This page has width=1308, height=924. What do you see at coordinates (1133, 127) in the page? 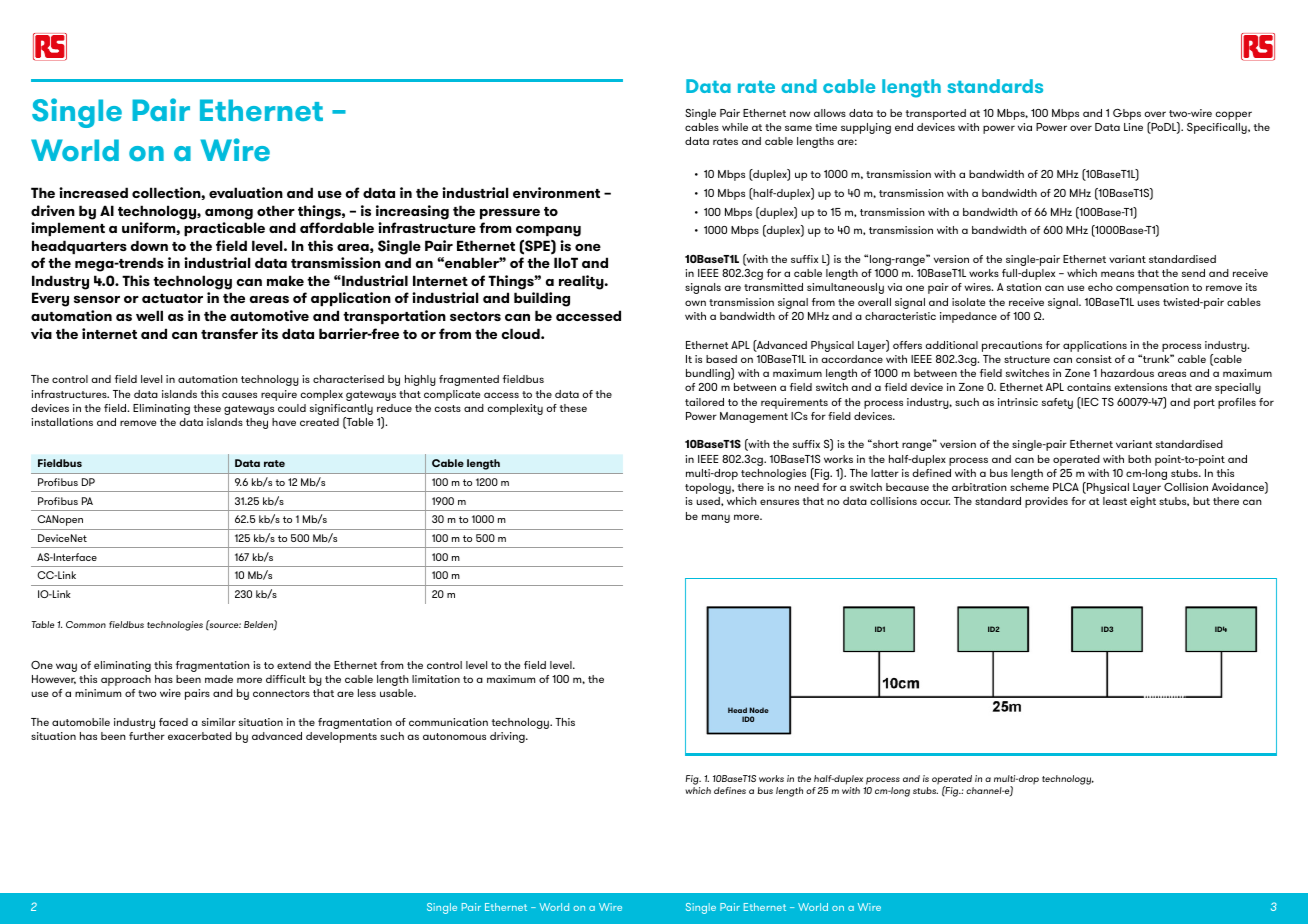
I see `Line` at bounding box center [1133, 127].
